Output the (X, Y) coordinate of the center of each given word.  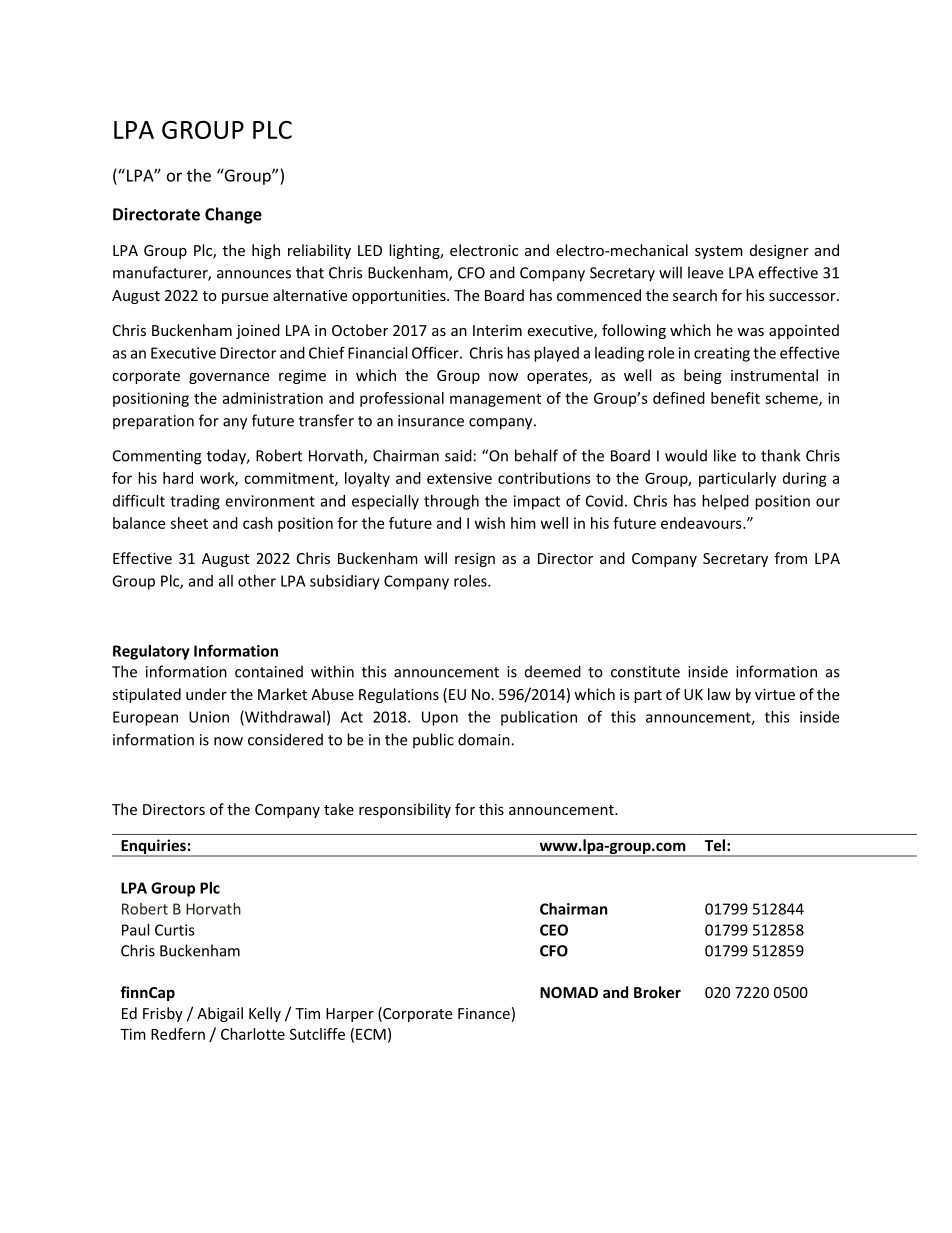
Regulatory (151, 652)
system (719, 252)
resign (475, 560)
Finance (484, 1013)
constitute (645, 672)
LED (370, 250)
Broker (657, 992)
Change (233, 215)
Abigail (220, 1014)
